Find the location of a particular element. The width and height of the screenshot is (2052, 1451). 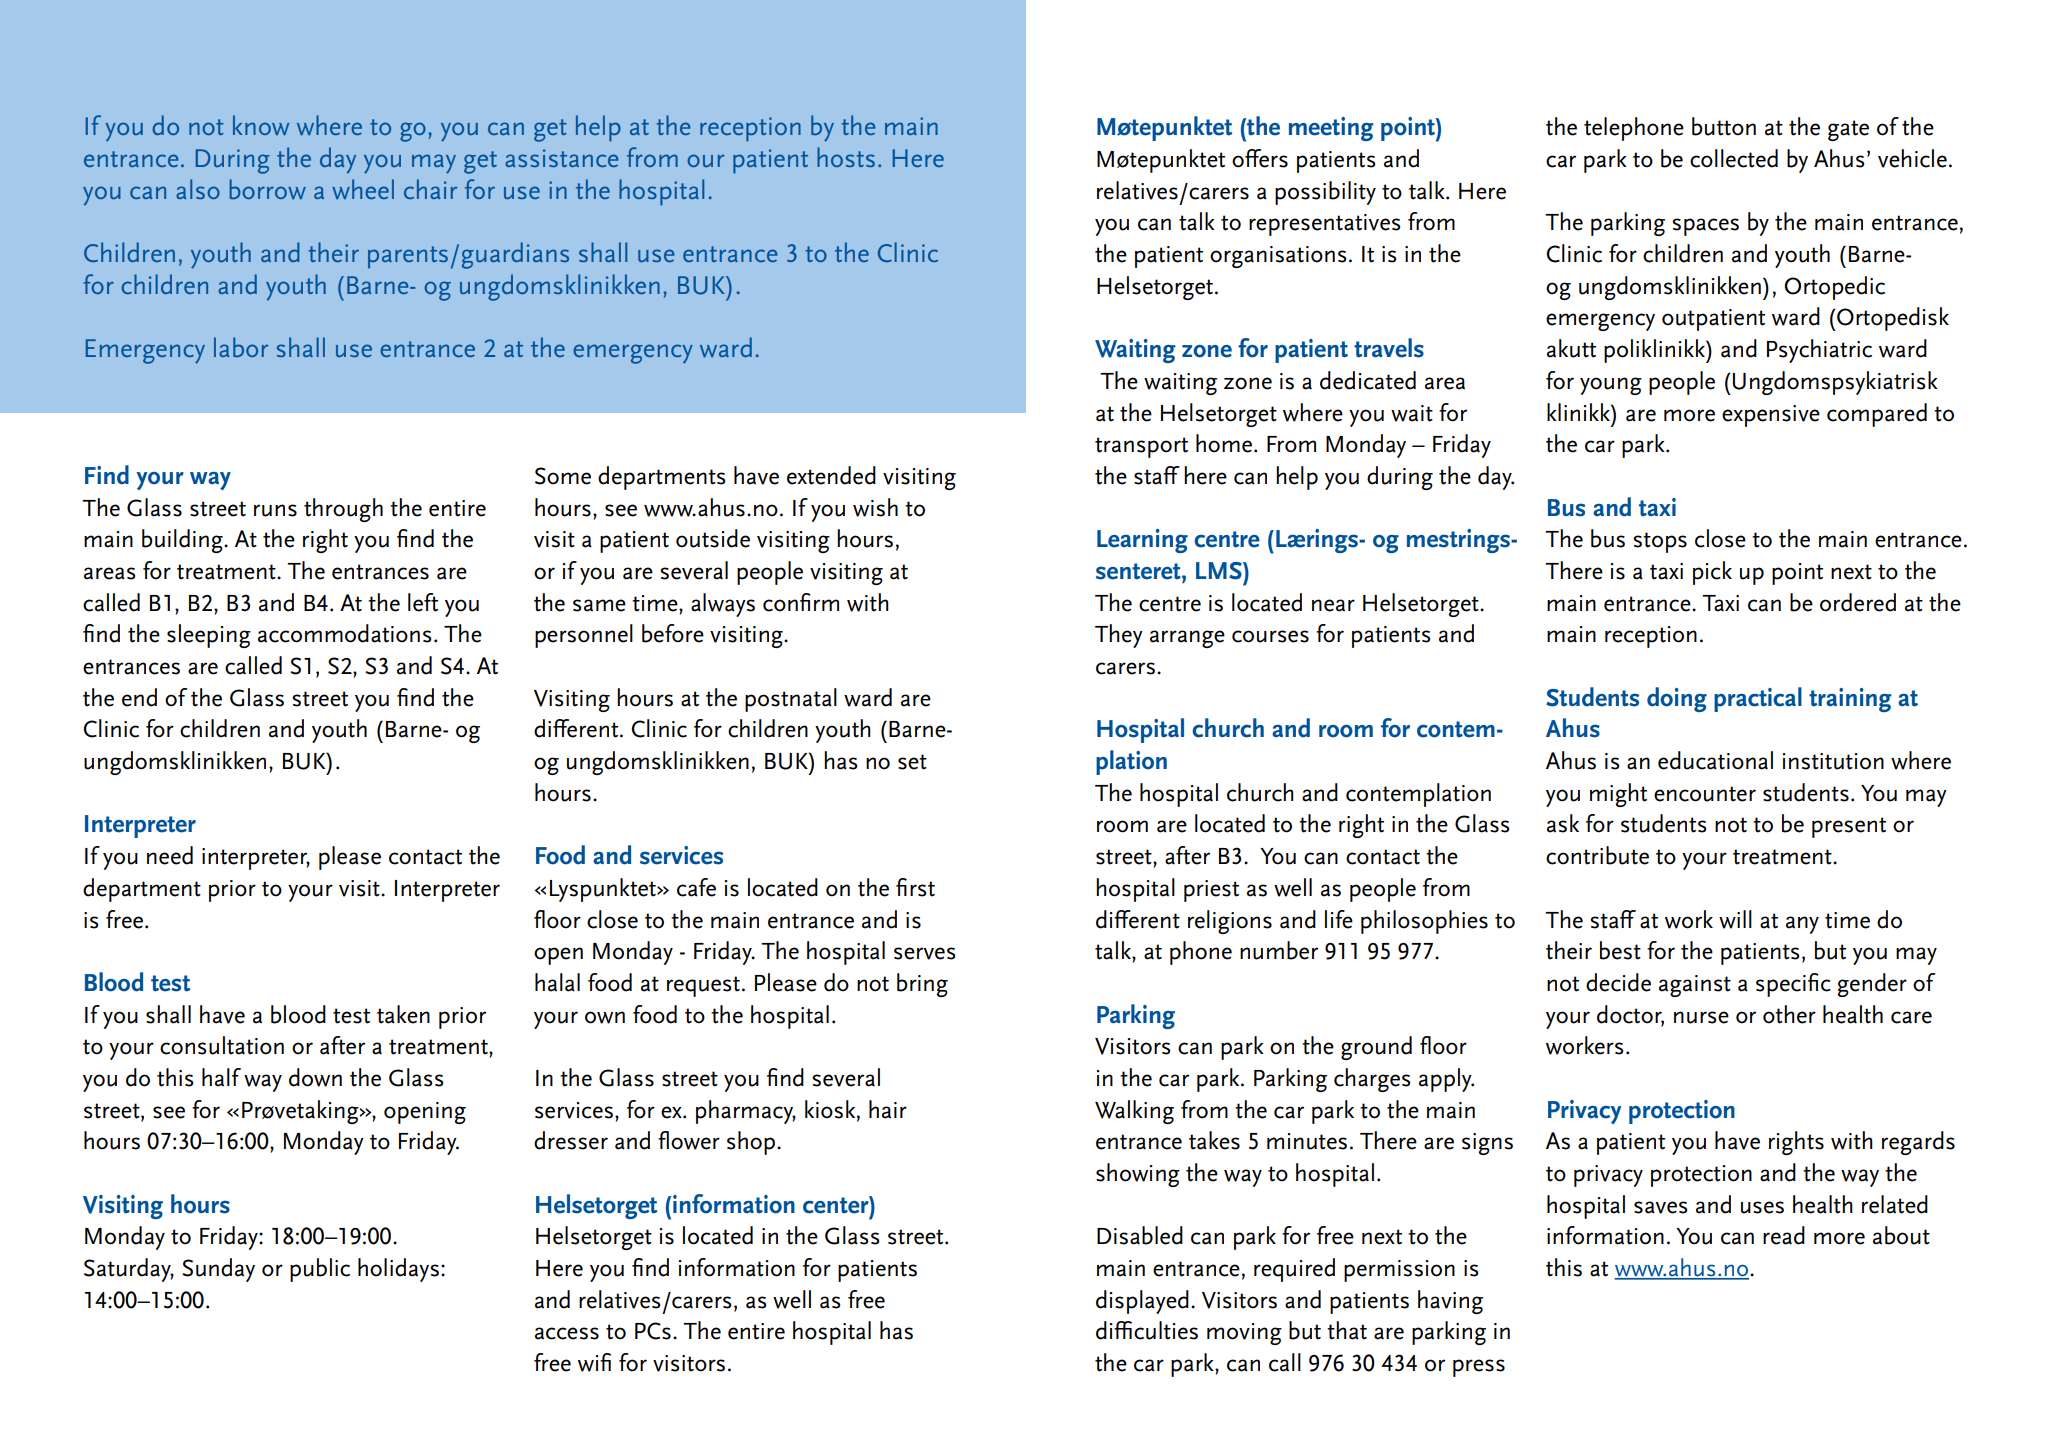

wheel is located at coordinates (363, 189).
